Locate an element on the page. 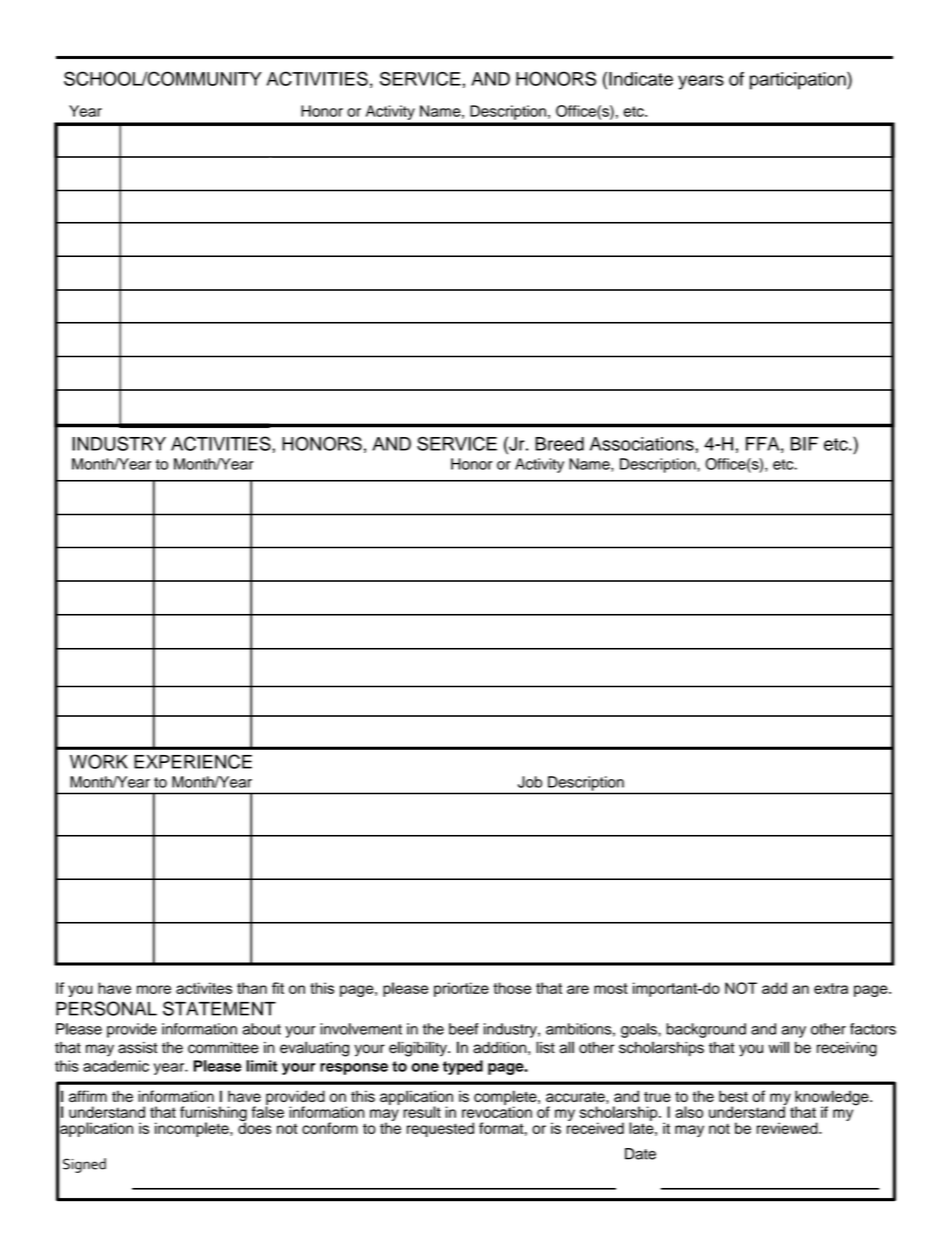 Image resolution: width=952 pixels, height=1233 pixels. extra is located at coordinates (831, 988).
